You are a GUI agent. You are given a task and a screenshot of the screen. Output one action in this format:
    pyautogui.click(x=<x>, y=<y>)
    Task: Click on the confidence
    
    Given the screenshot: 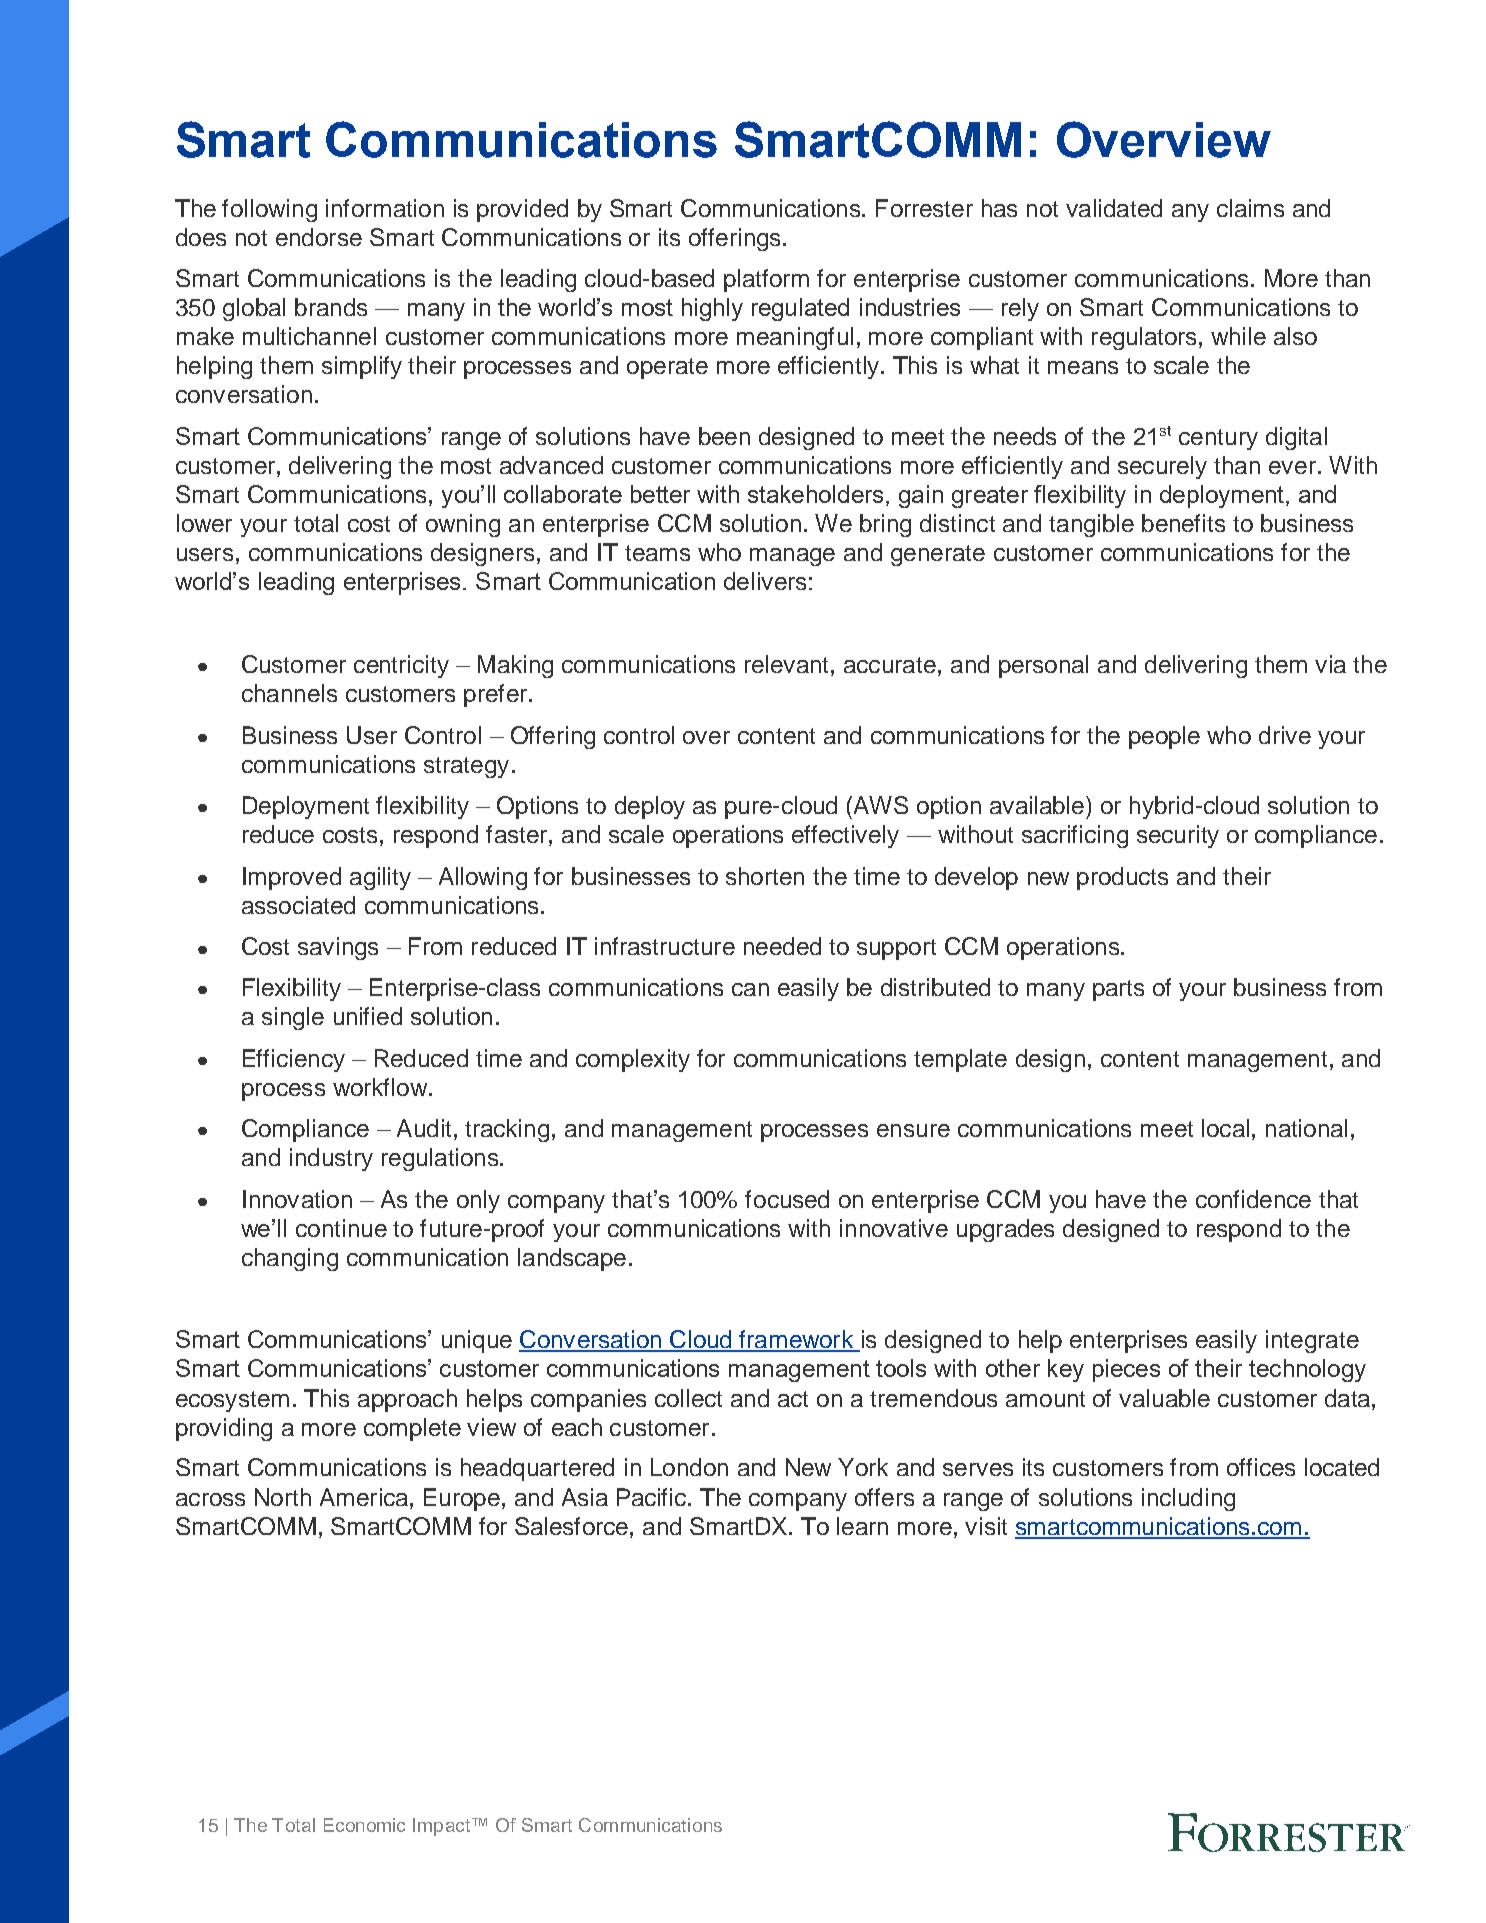 What is the action you would take?
    pyautogui.click(x=1253, y=1199)
